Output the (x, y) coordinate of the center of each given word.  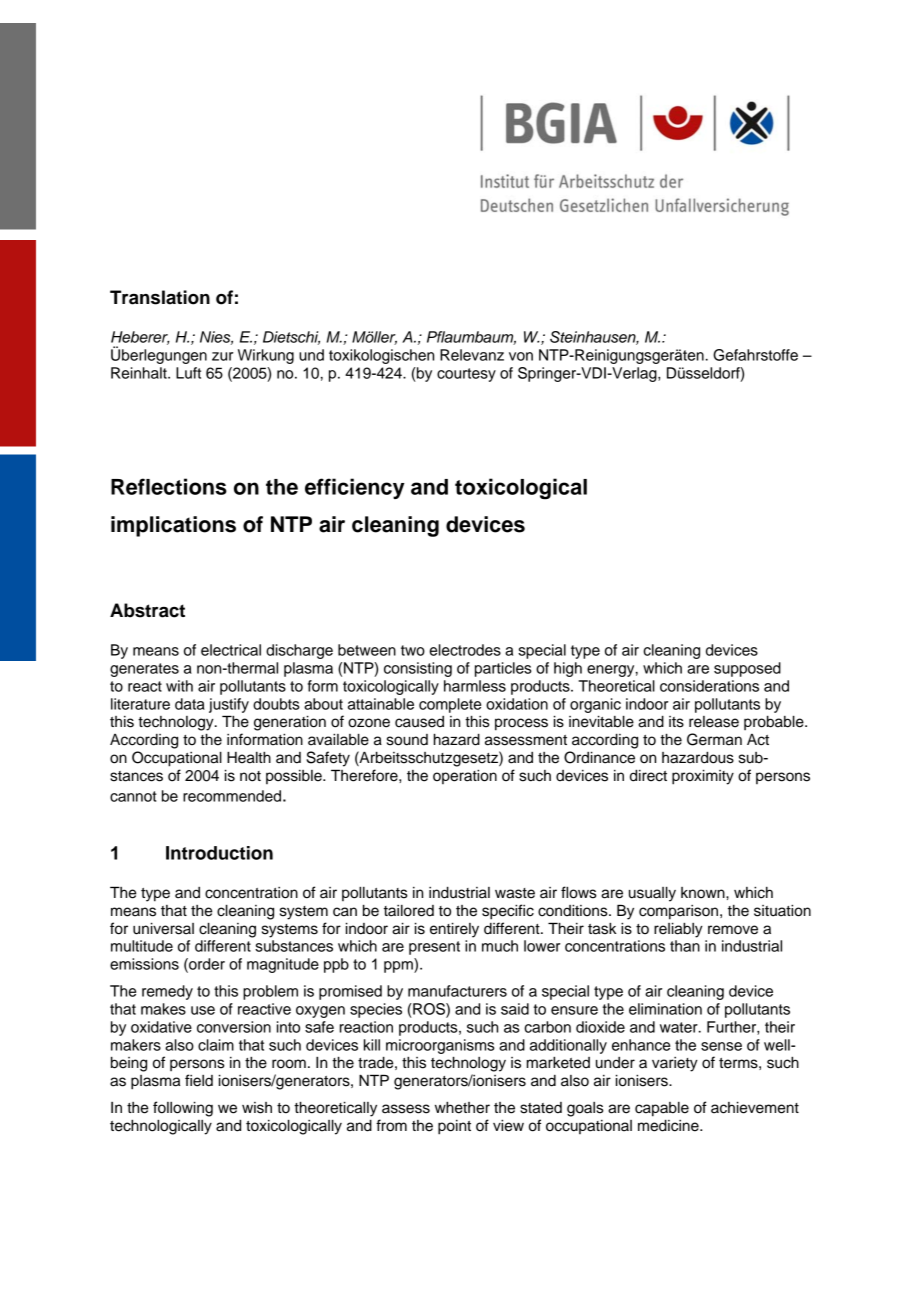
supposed (747, 669)
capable (662, 1109)
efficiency (355, 488)
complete (450, 705)
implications (173, 526)
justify (229, 705)
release (714, 722)
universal (163, 928)
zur (222, 356)
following (183, 1109)
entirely (454, 930)
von (521, 356)
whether (462, 1108)
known (704, 893)
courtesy (466, 375)
